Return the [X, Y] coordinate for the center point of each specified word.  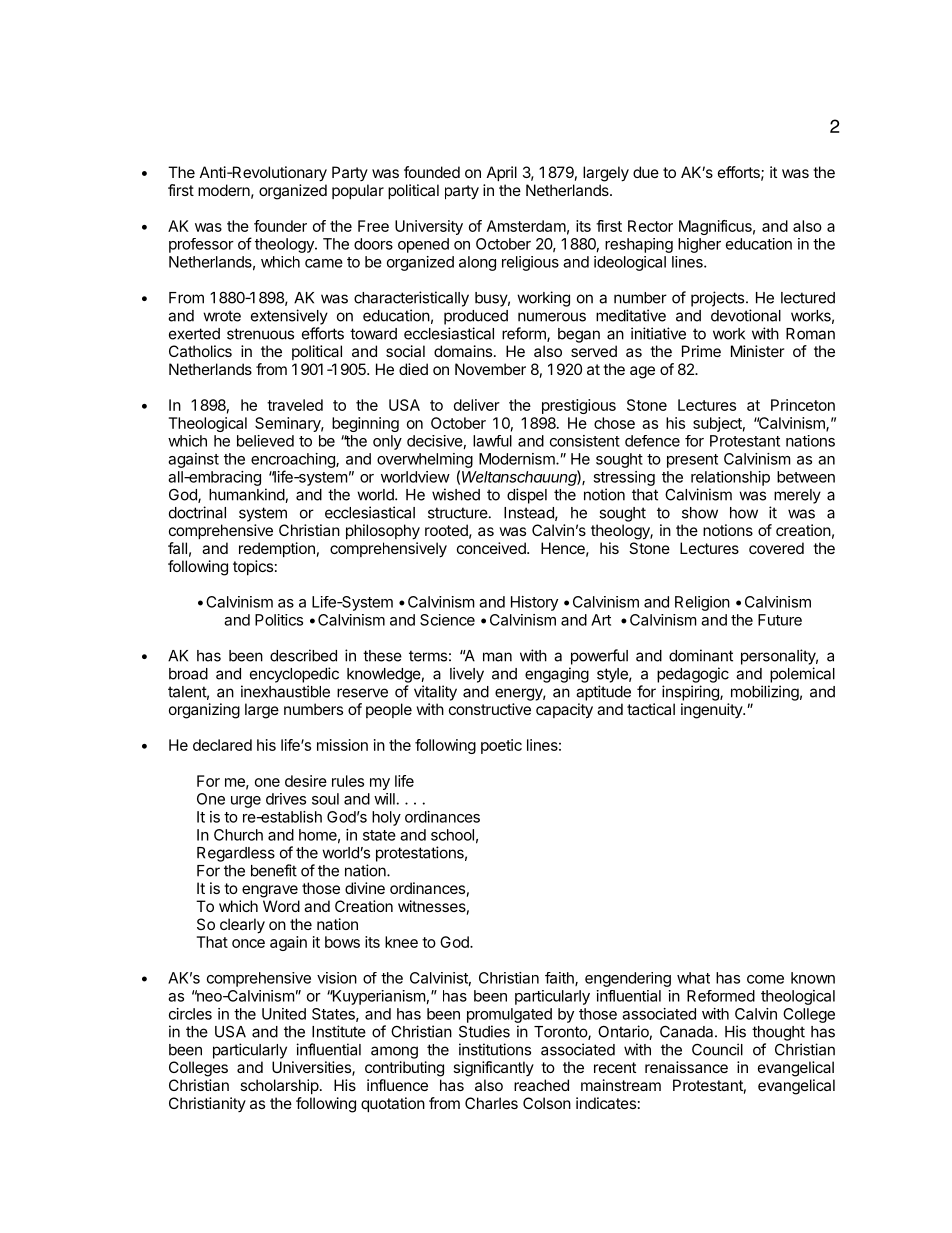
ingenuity [712, 711]
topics [253, 567]
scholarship [279, 1086]
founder [280, 226]
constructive [490, 709]
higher [699, 245]
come [765, 979]
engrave [270, 891]
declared [222, 745]
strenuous [260, 334]
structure [458, 513]
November [490, 369]
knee [401, 942]
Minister [758, 351]
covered [776, 548]
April [502, 173]
